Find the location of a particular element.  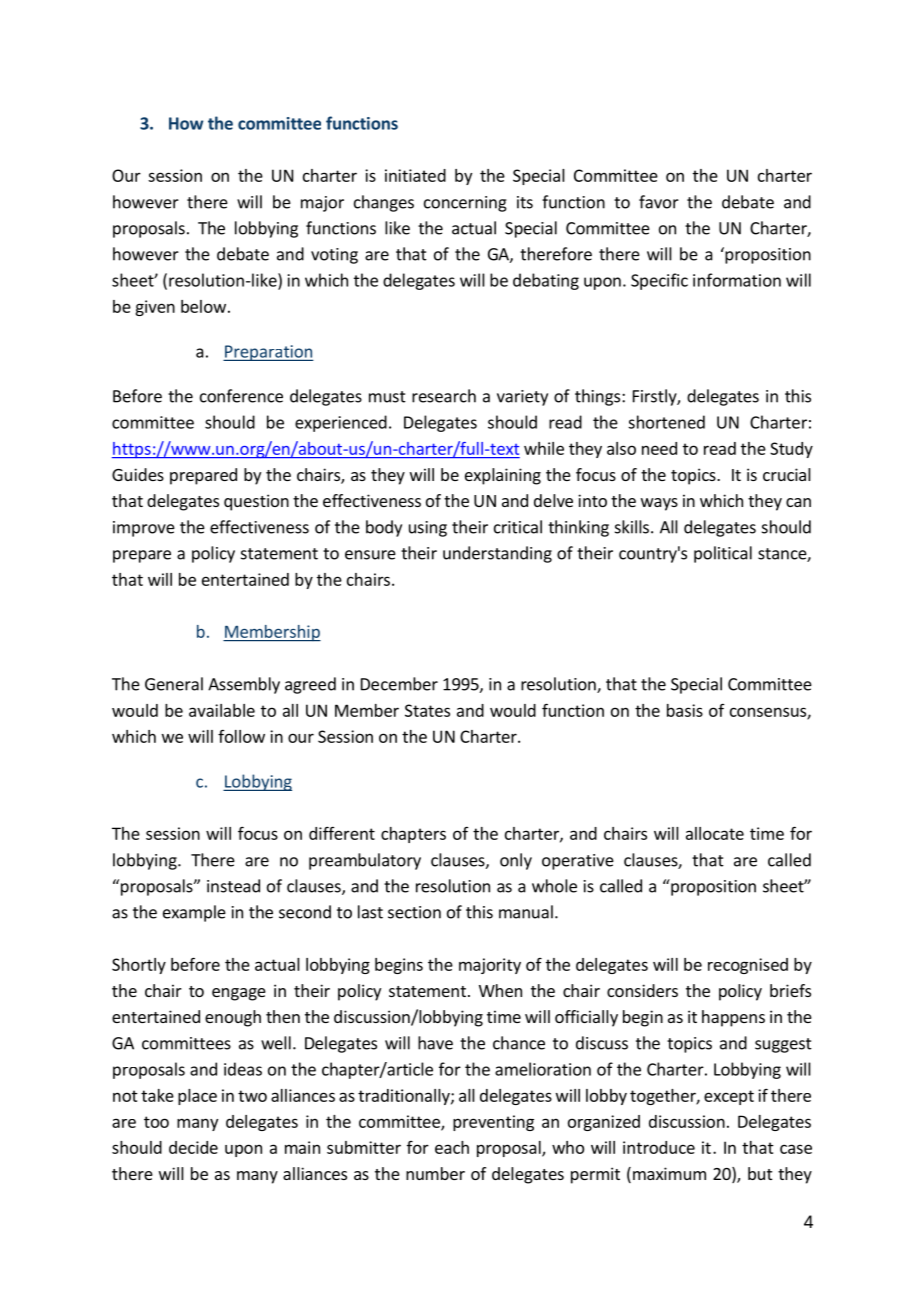

States is located at coordinates (427, 710).
